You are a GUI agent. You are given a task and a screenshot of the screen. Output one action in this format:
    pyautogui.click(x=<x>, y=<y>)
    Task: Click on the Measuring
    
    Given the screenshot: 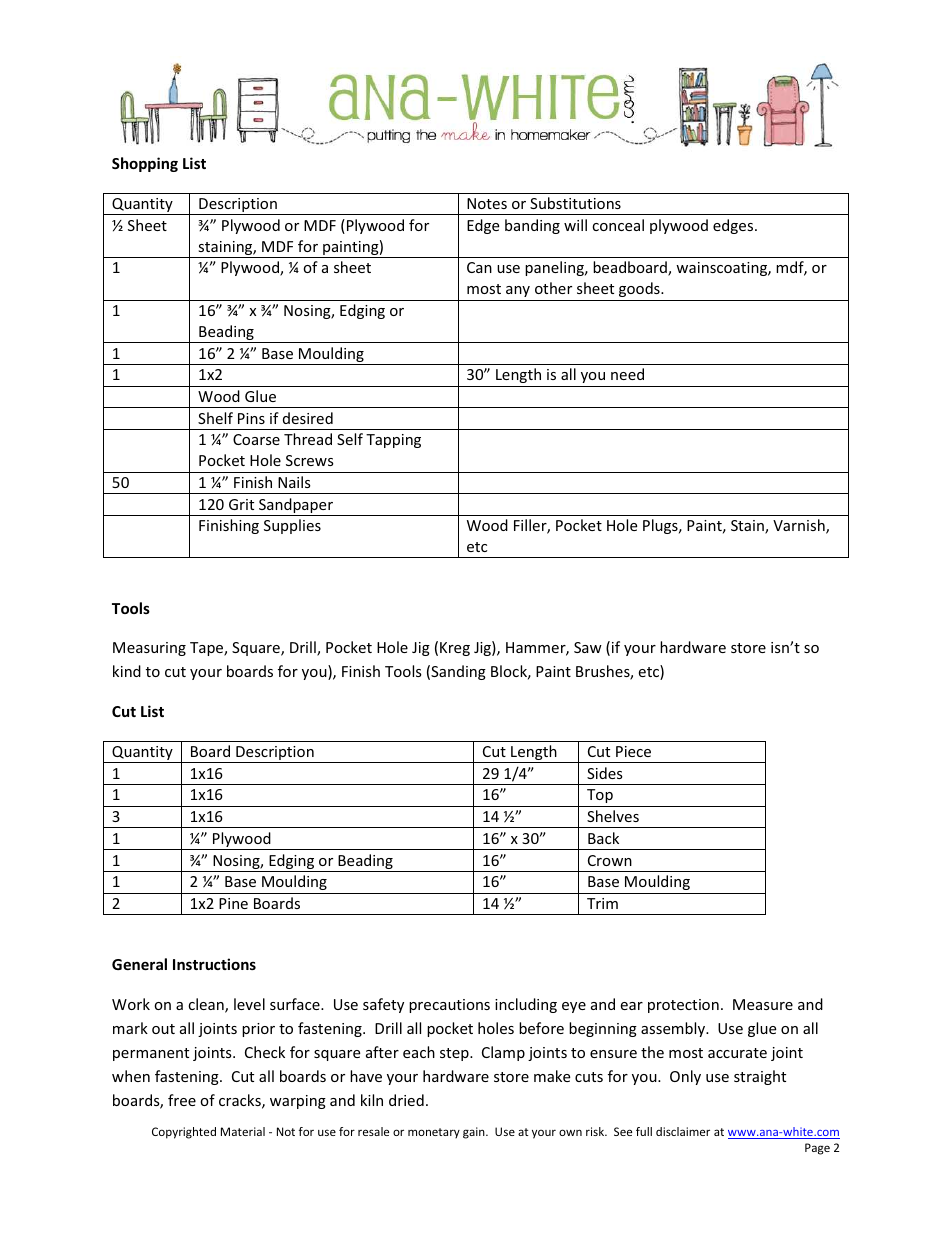 What is the action you would take?
    pyautogui.click(x=149, y=649)
